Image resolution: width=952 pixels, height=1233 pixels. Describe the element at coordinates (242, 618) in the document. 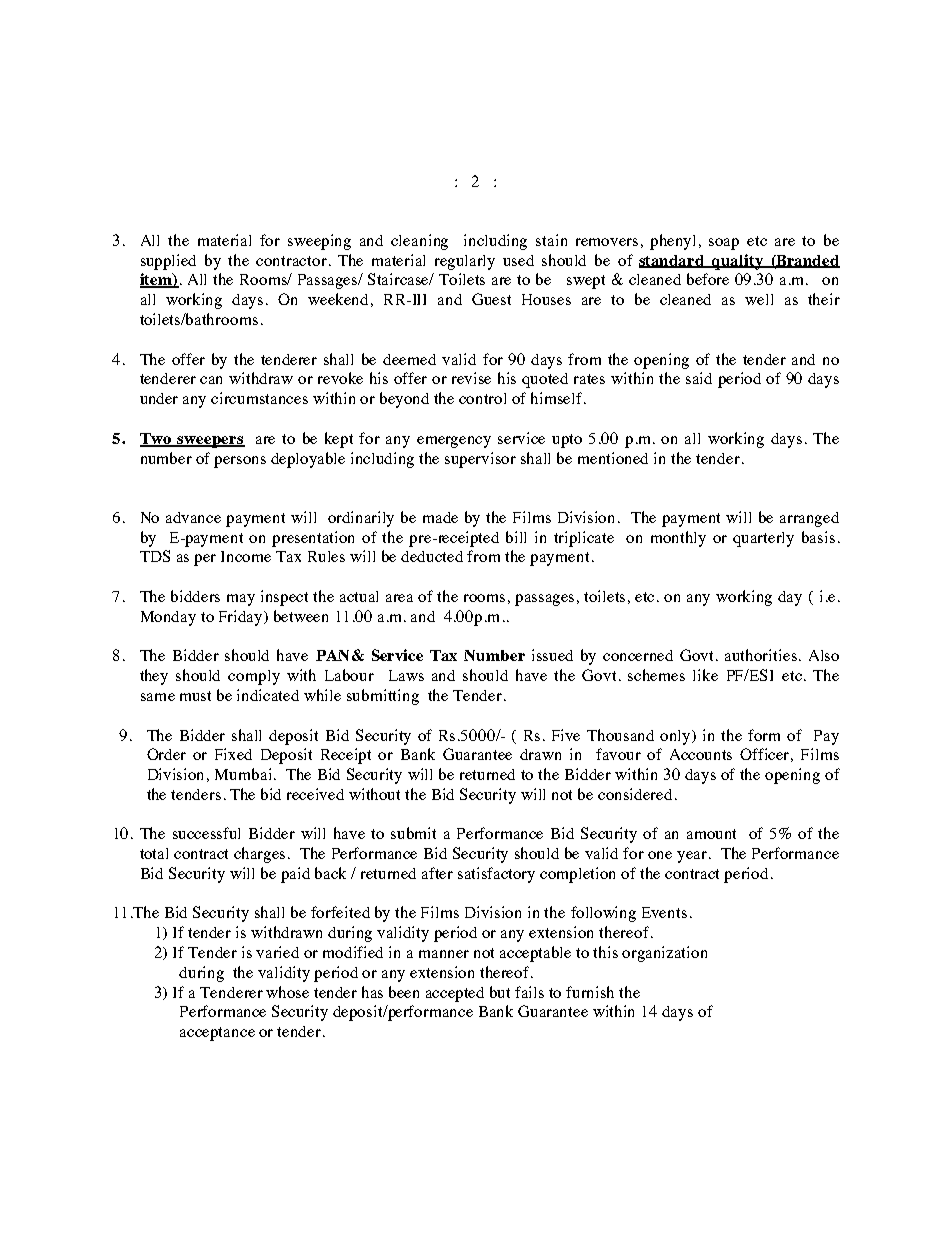

I see `Friday` at that location.
